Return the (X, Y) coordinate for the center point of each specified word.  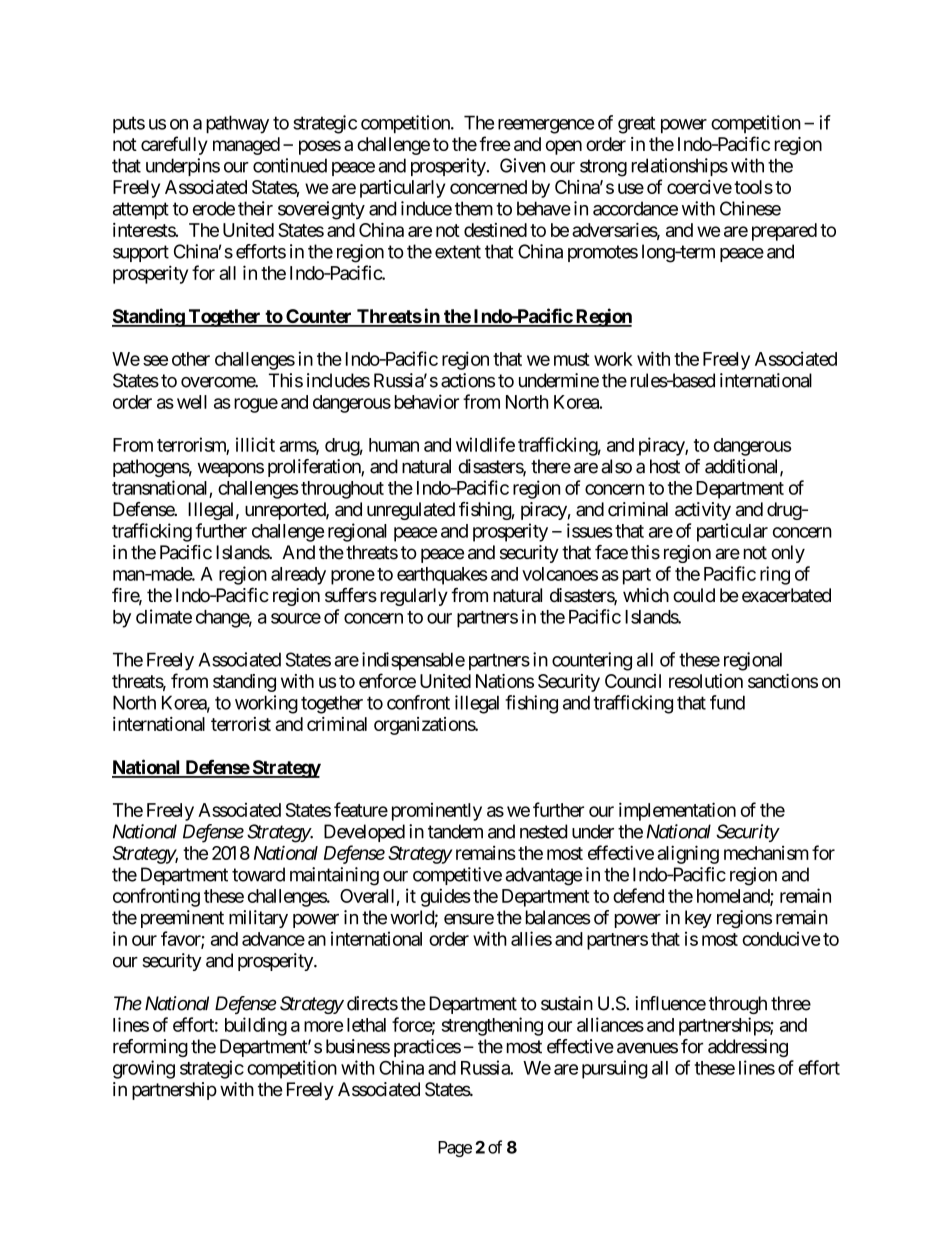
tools (753, 187)
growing (144, 1069)
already (298, 576)
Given (522, 165)
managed (246, 146)
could (694, 595)
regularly (414, 597)
